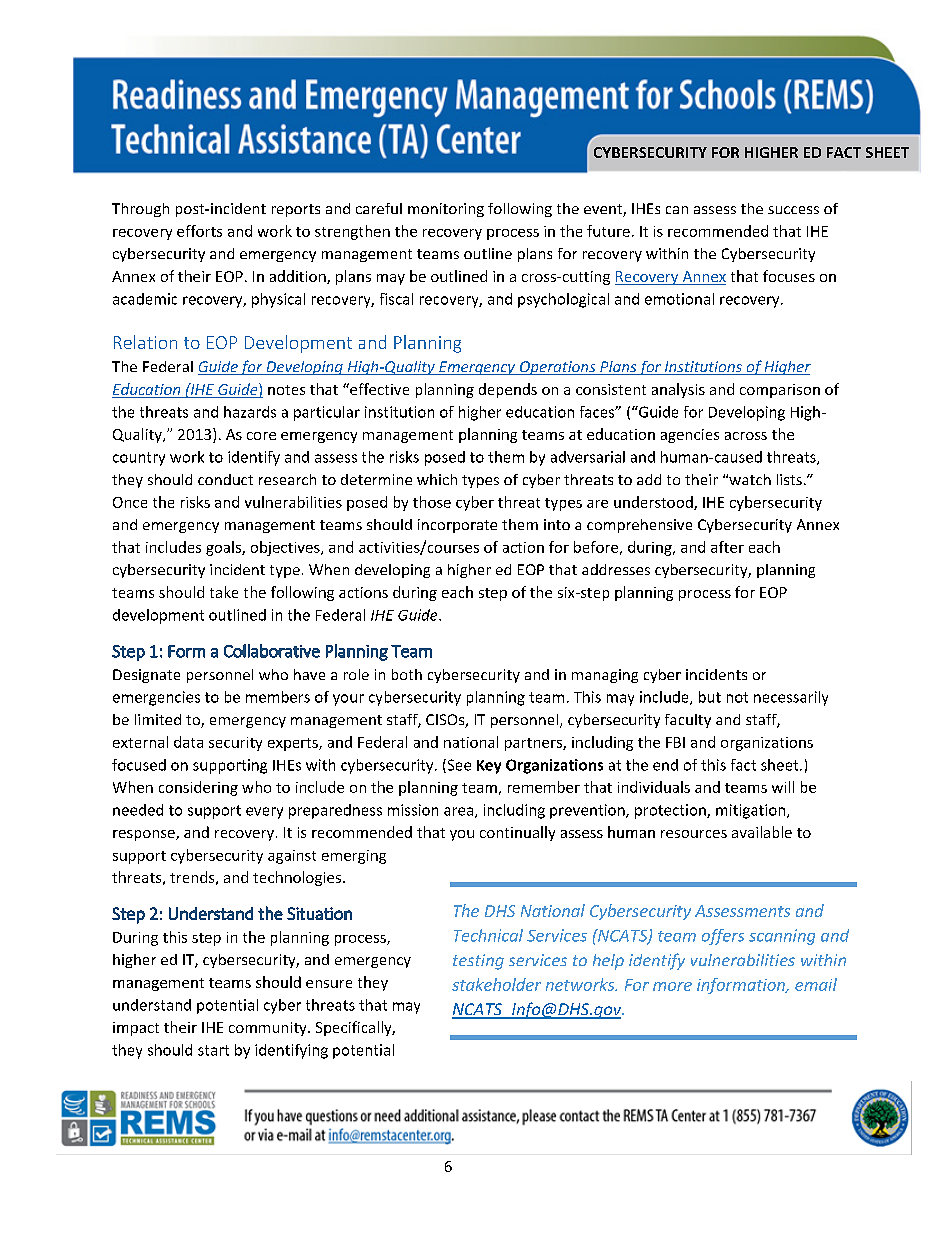 The height and width of the screenshot is (1233, 952). Describe the element at coordinates (789, 479) in the screenshot. I see `lists` at that location.
